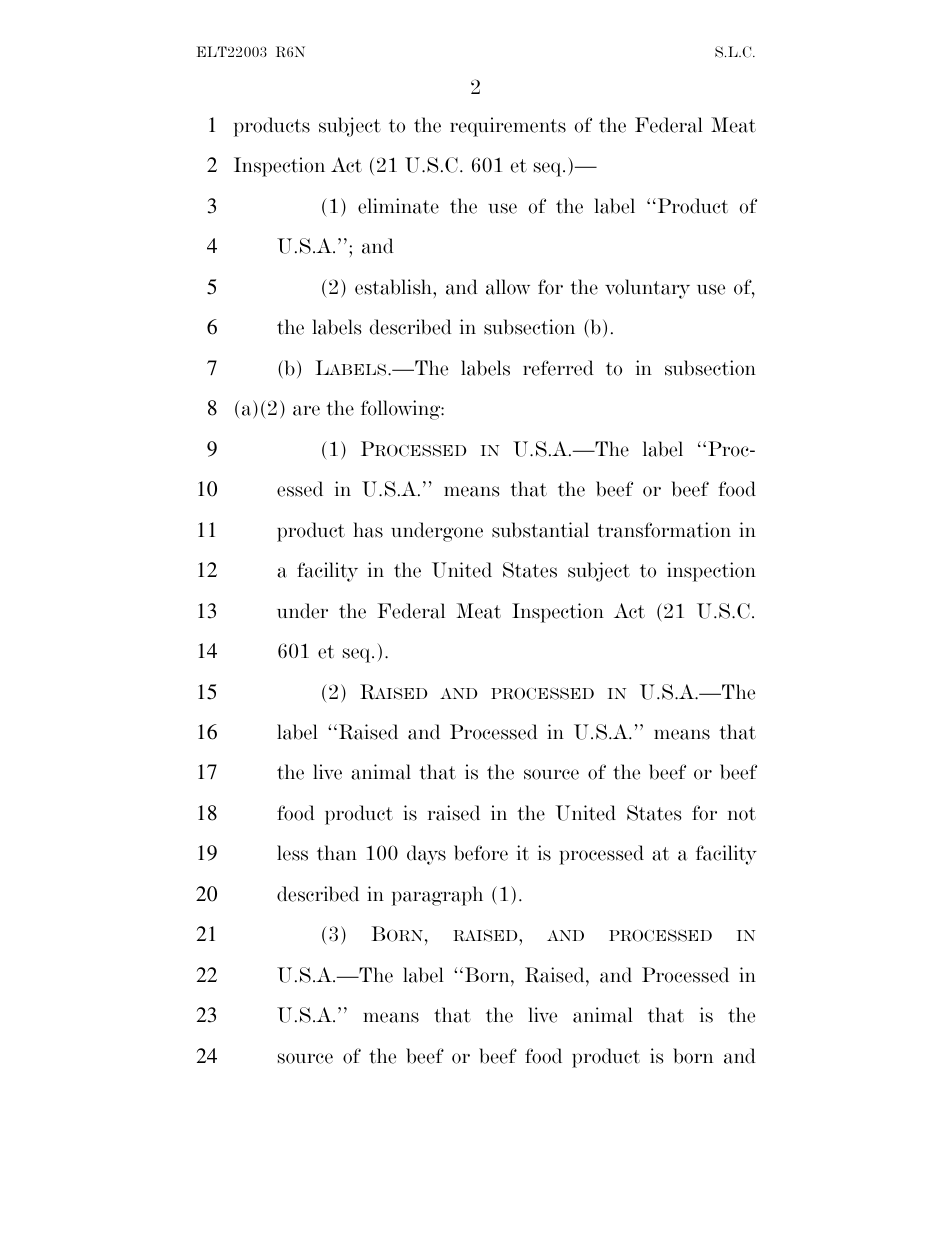 The image size is (952, 1233). What do you see at coordinates (664, 530) in the image?
I see `transformation` at bounding box center [664, 530].
